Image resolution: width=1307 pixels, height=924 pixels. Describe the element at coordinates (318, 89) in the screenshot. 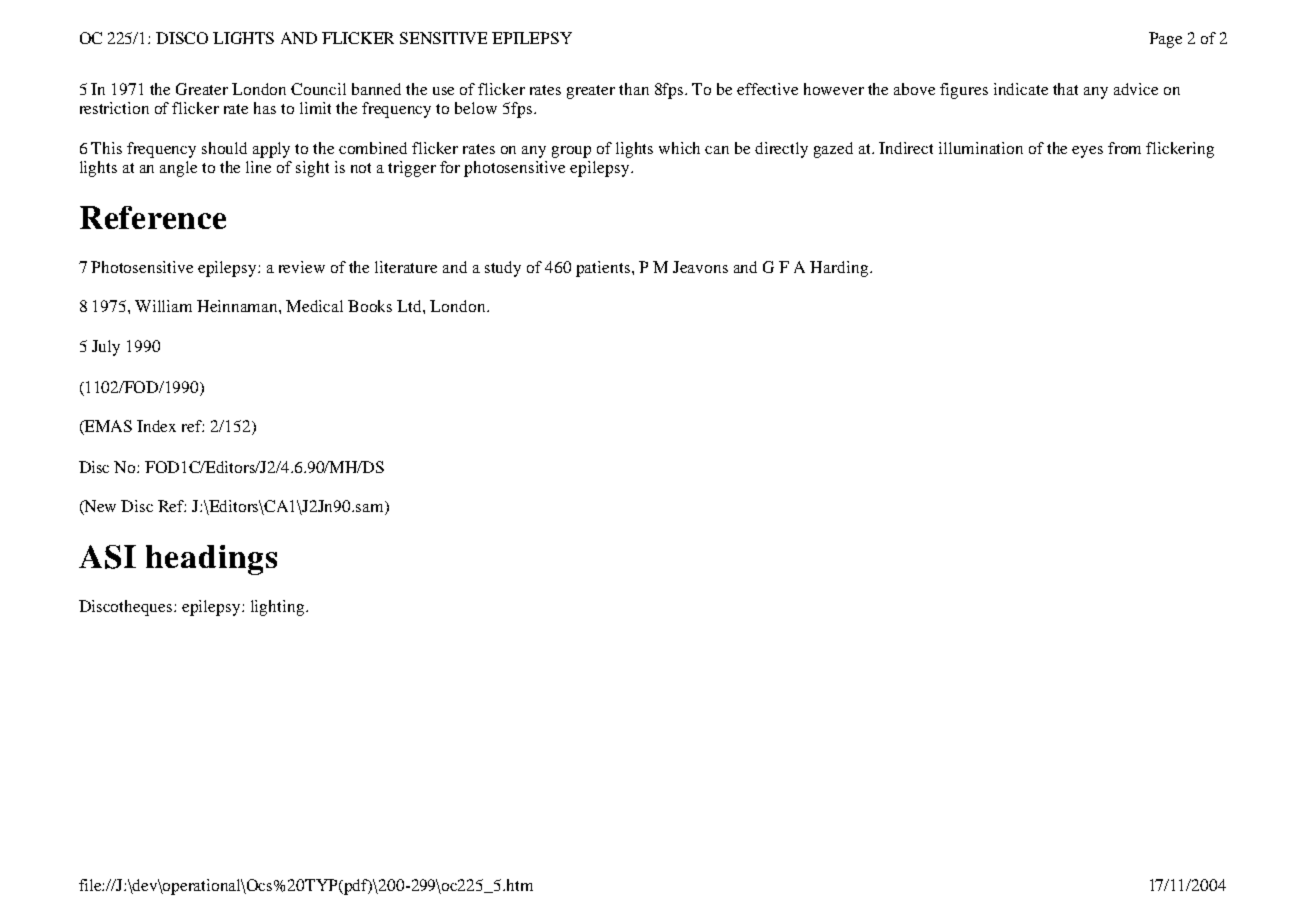

I see `Council` at that location.
